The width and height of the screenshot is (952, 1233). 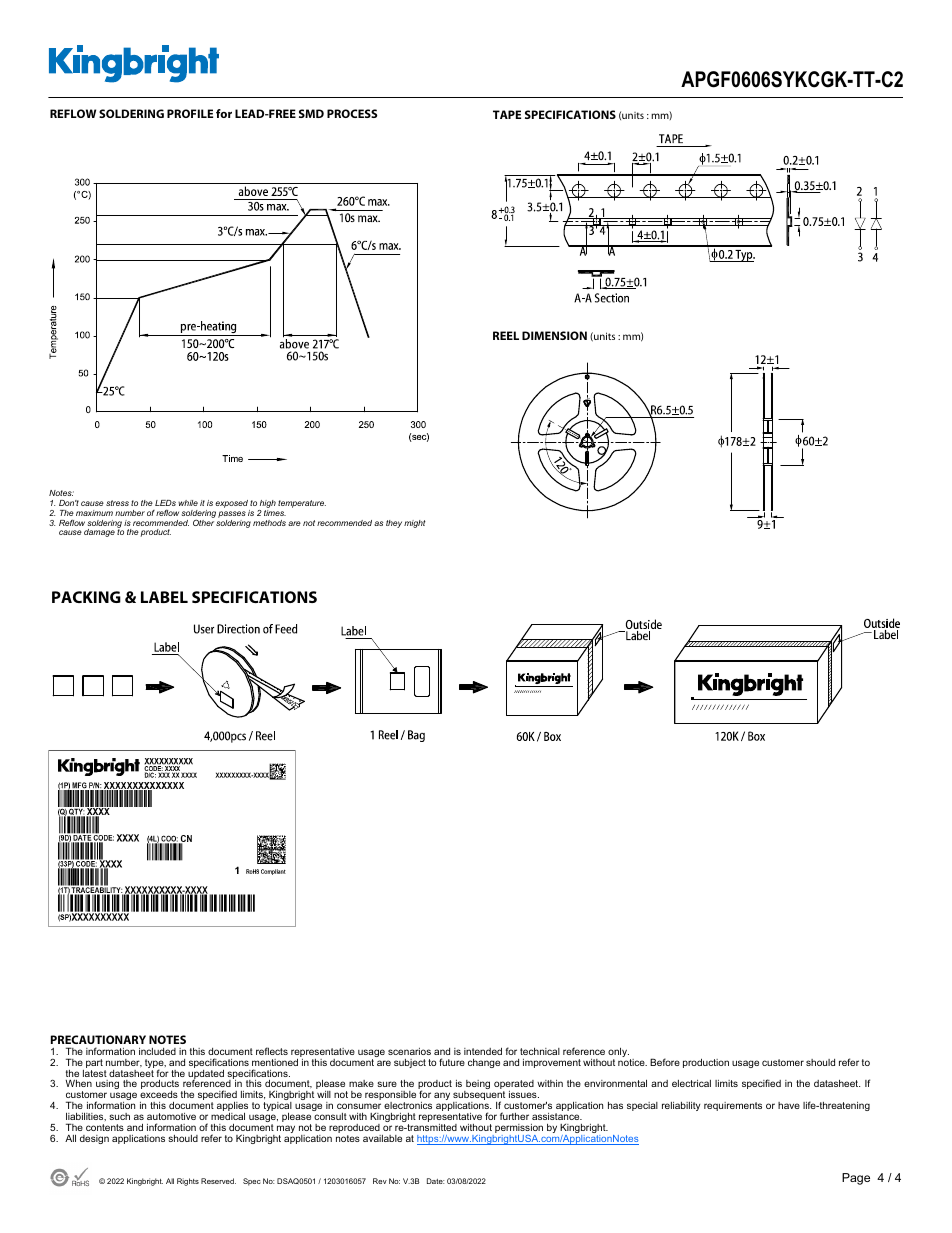 I want to click on permission, so click(x=518, y=1130).
